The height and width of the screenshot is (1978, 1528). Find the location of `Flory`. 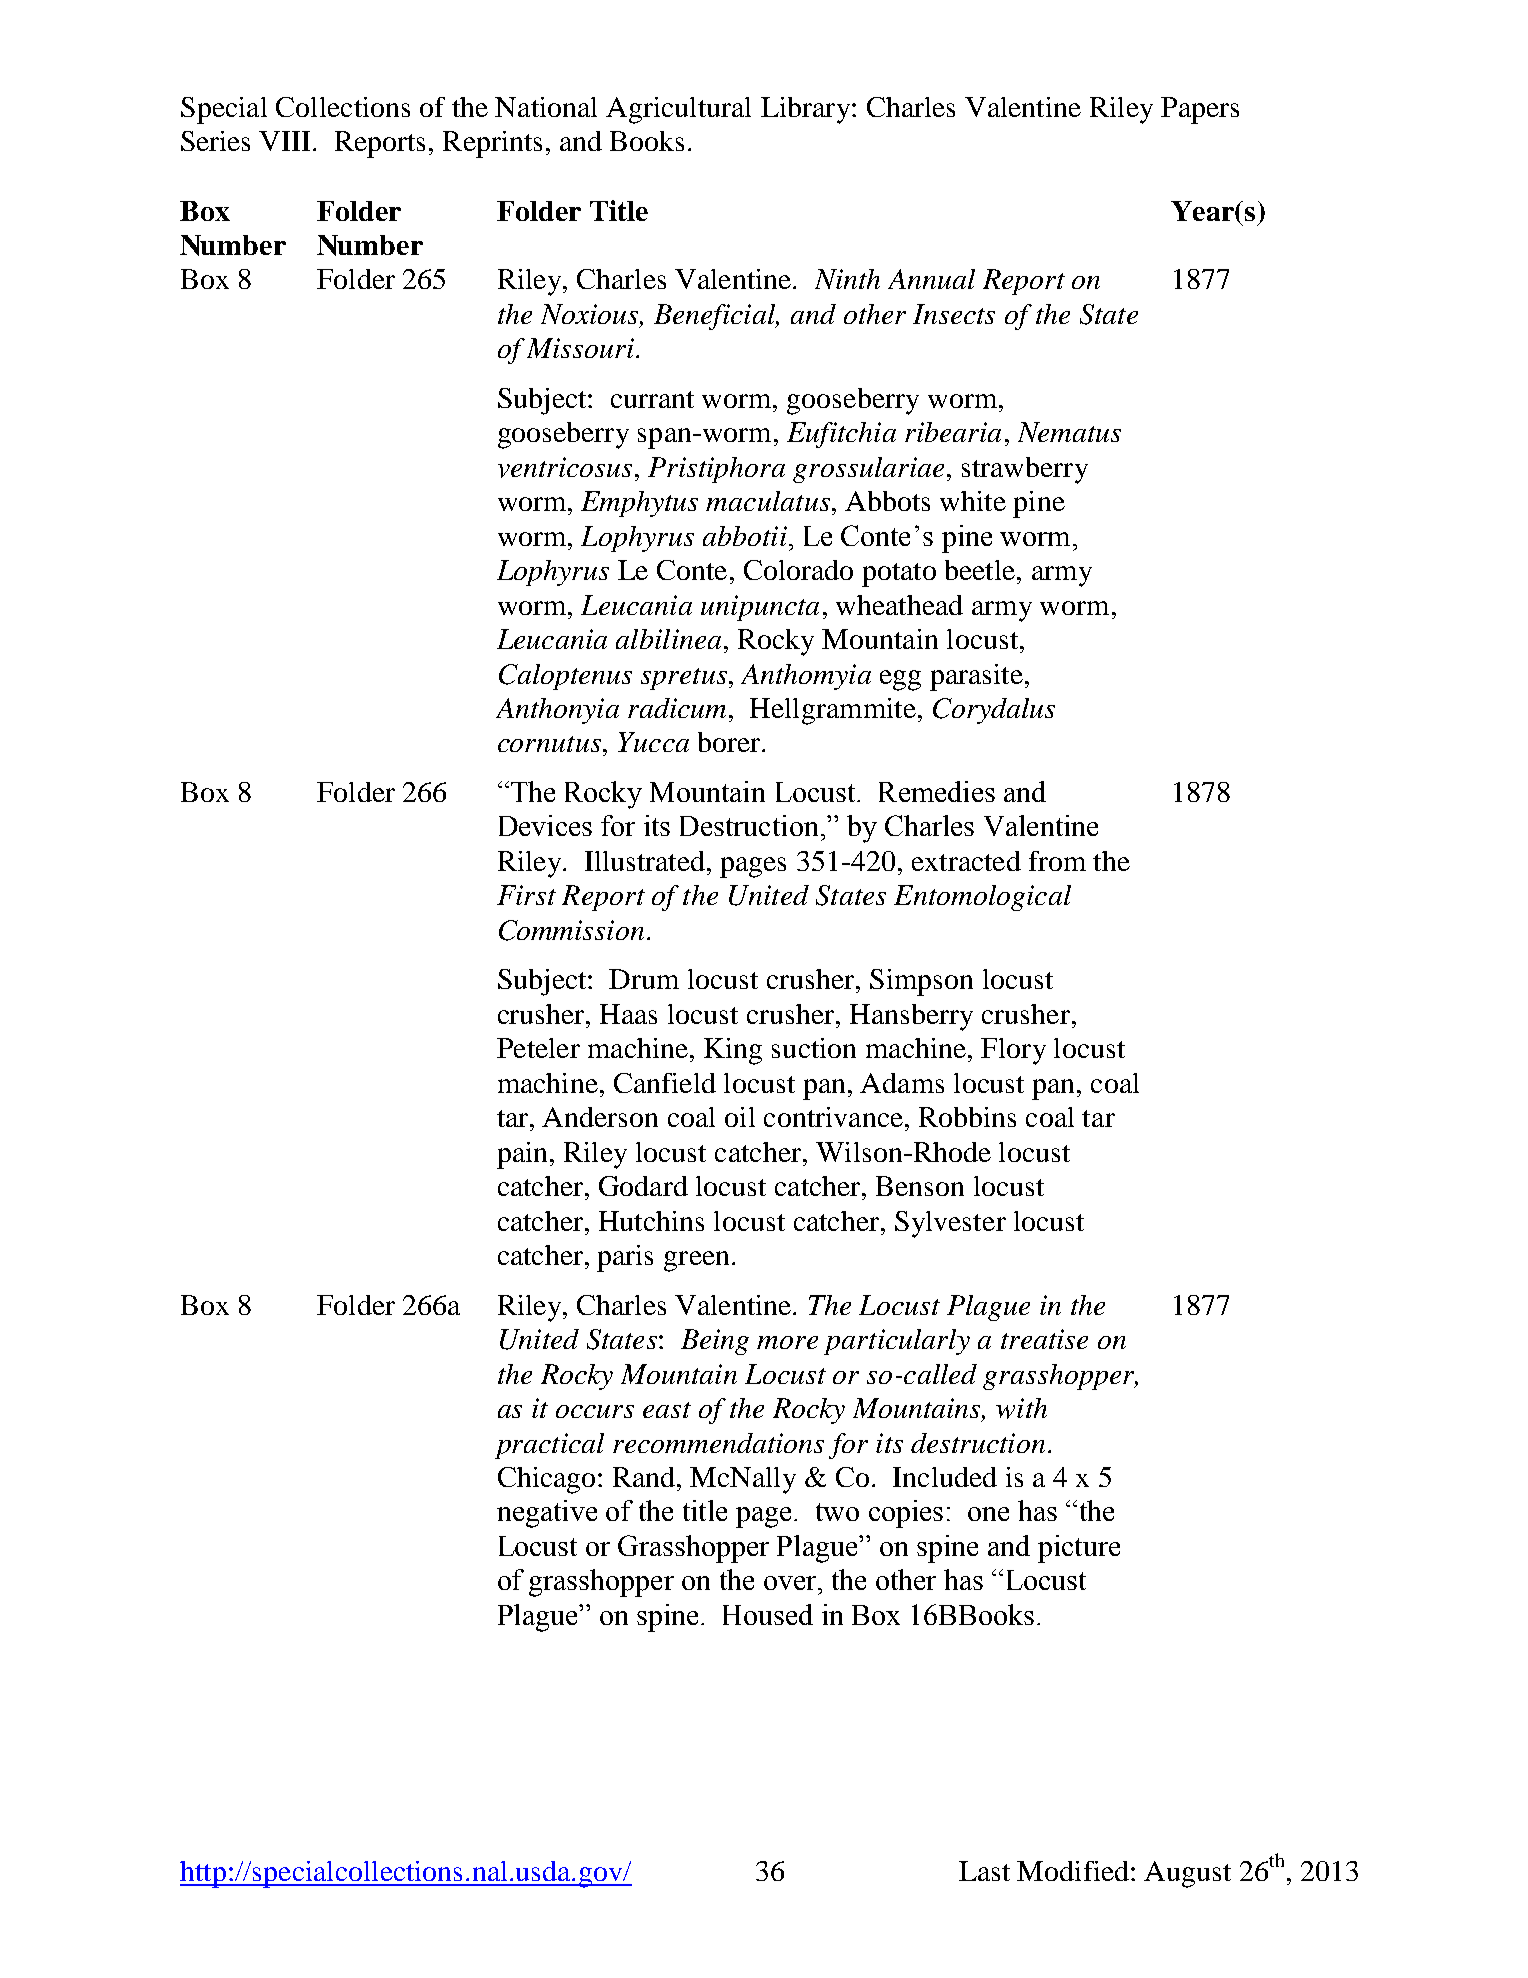

Flory is located at coordinates (1013, 1051).
